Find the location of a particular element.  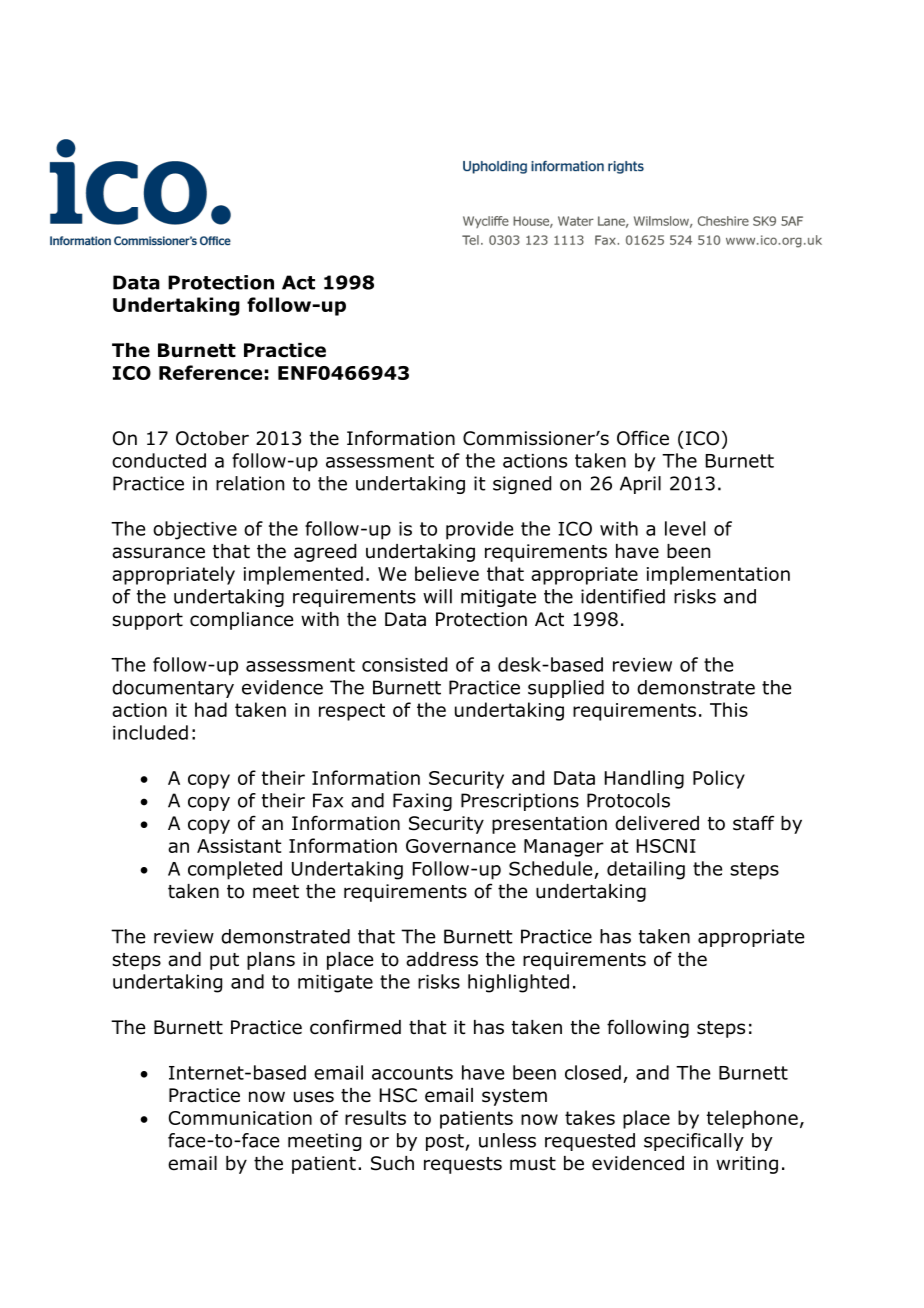

This is located at coordinates (729, 709).
